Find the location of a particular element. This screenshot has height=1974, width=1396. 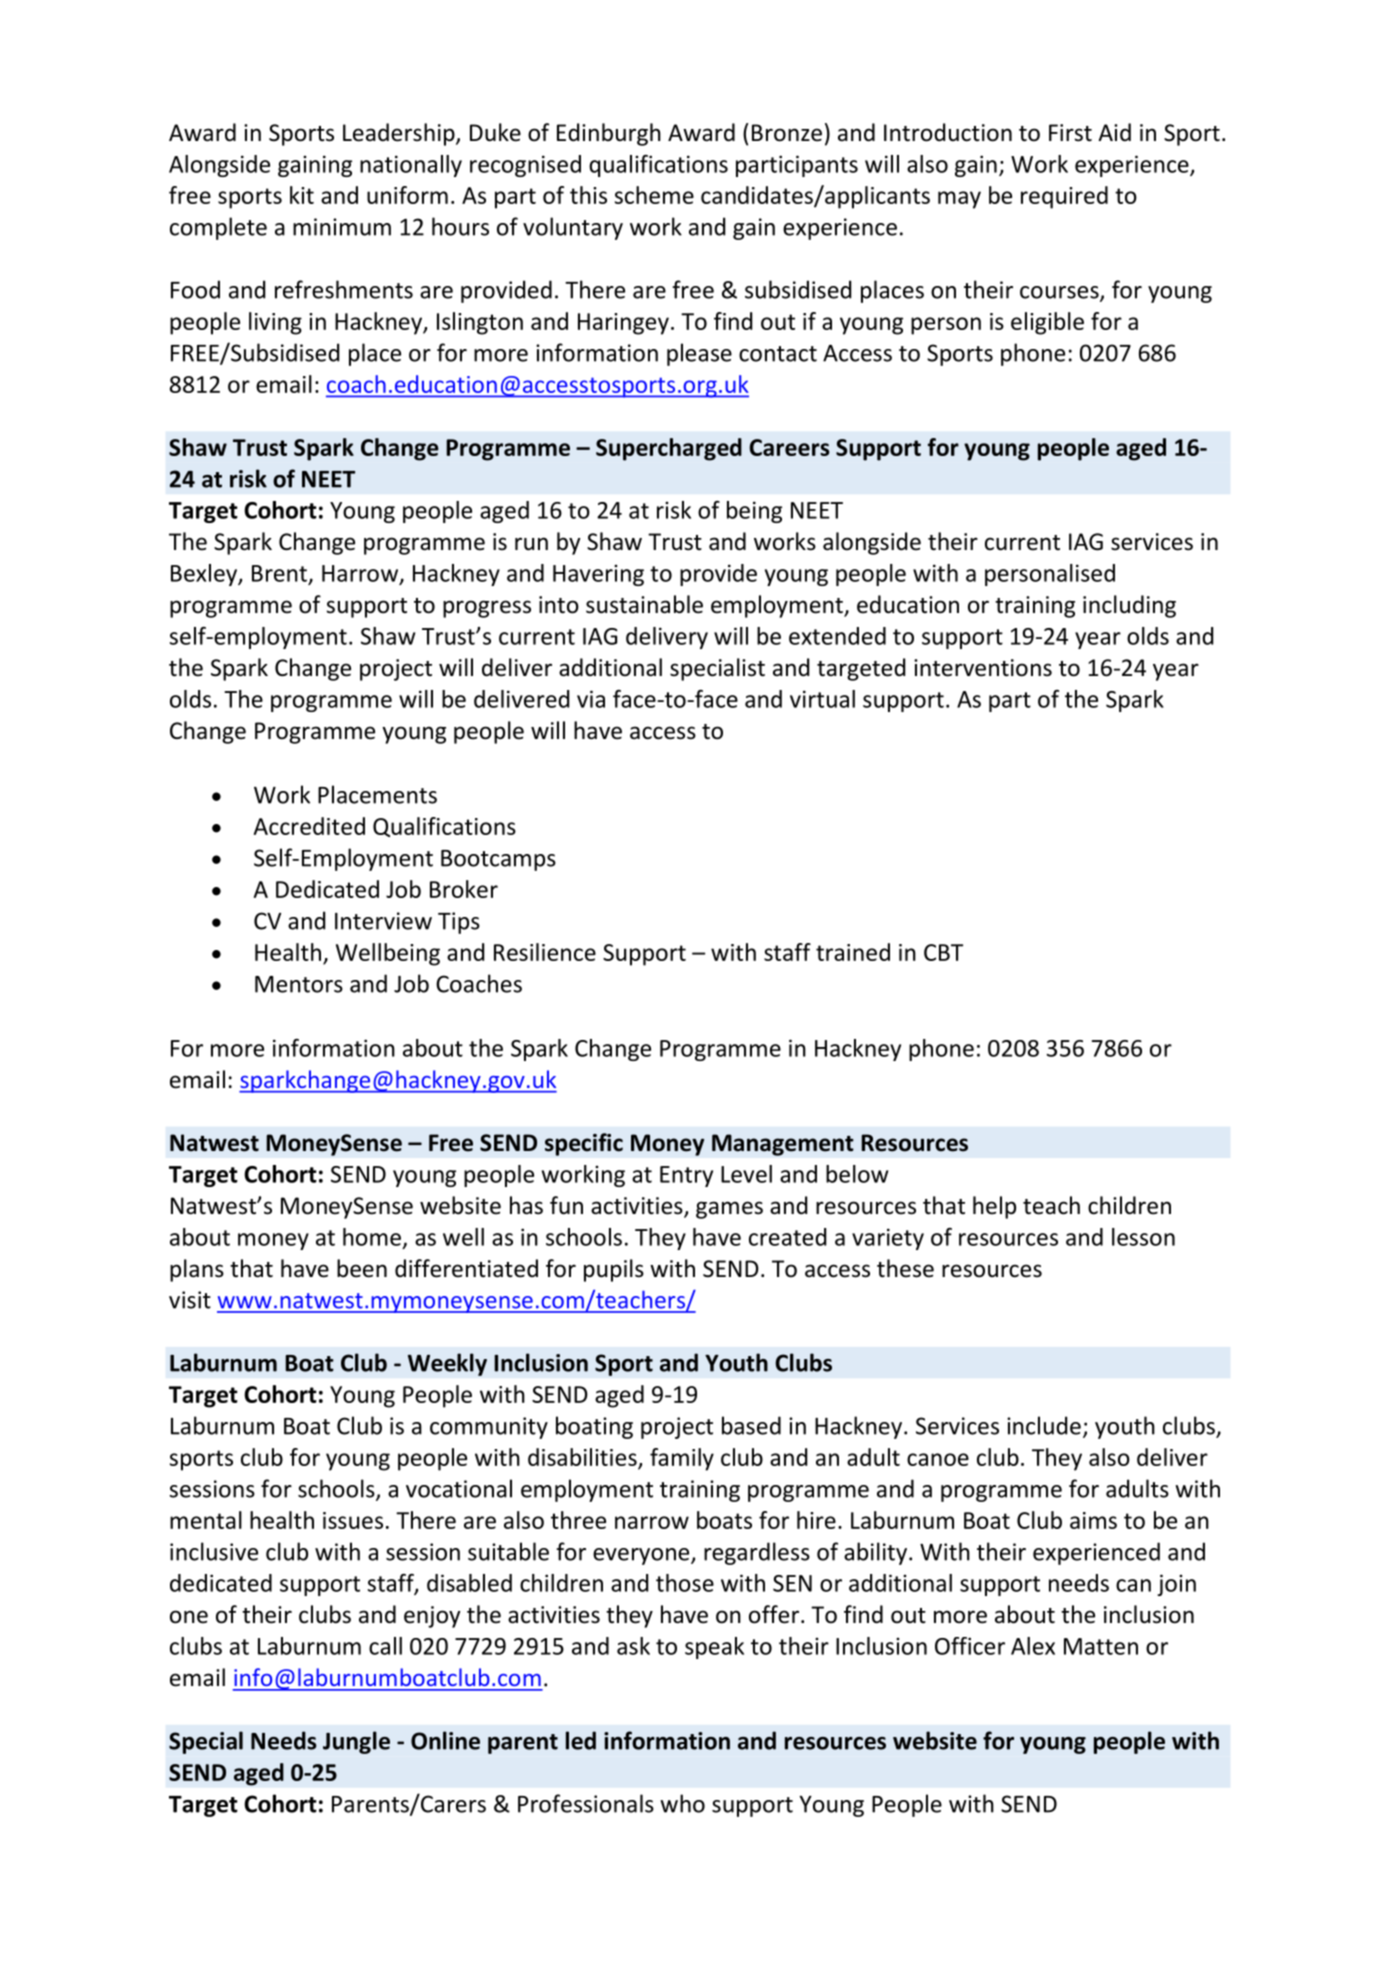

Supercharged is located at coordinates (669, 449).
